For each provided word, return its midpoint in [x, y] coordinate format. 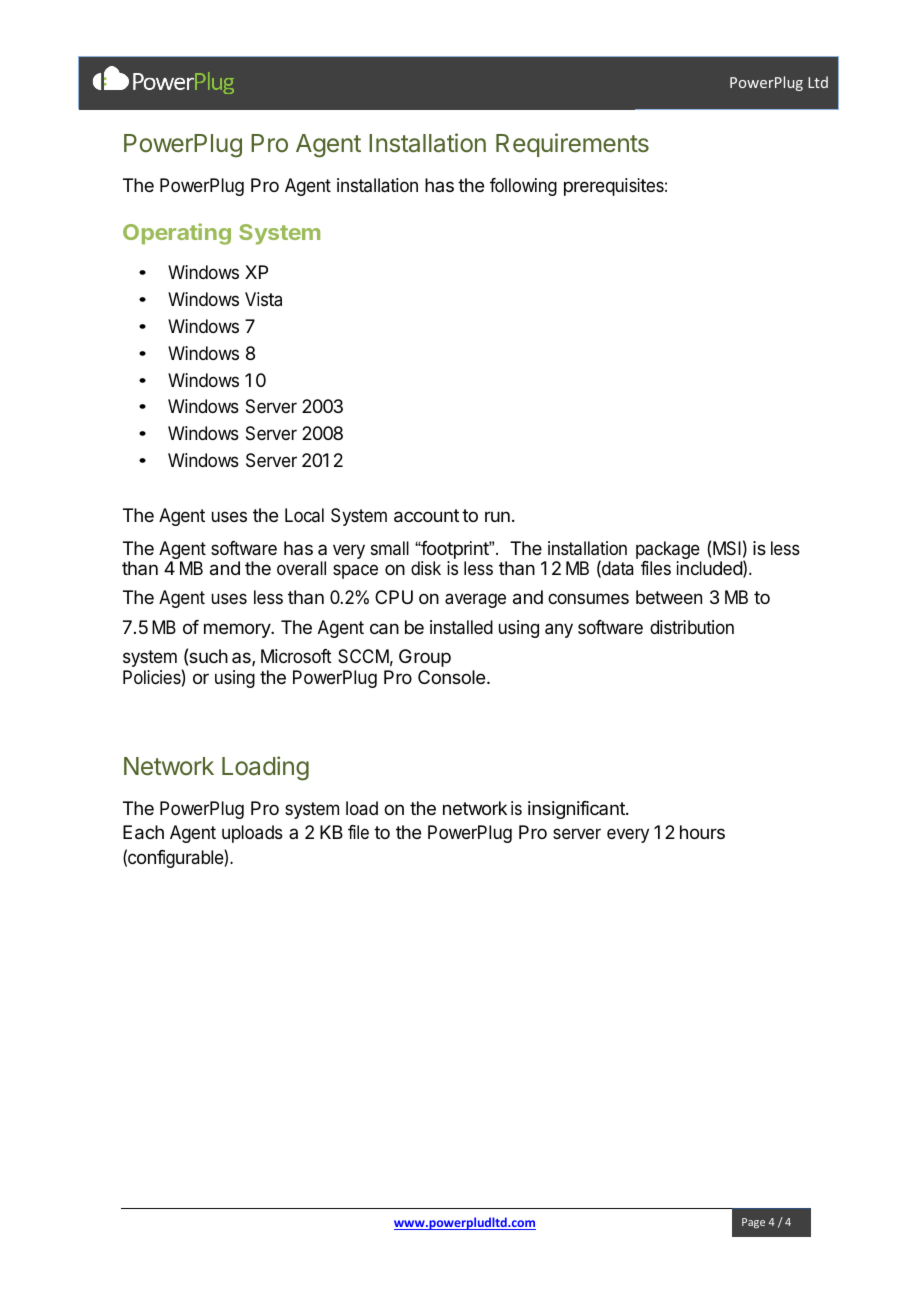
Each [143, 832]
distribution [692, 627]
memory [238, 630]
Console [451, 677]
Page [753, 1223]
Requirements [572, 145]
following [523, 187]
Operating [177, 234]
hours [702, 832]
